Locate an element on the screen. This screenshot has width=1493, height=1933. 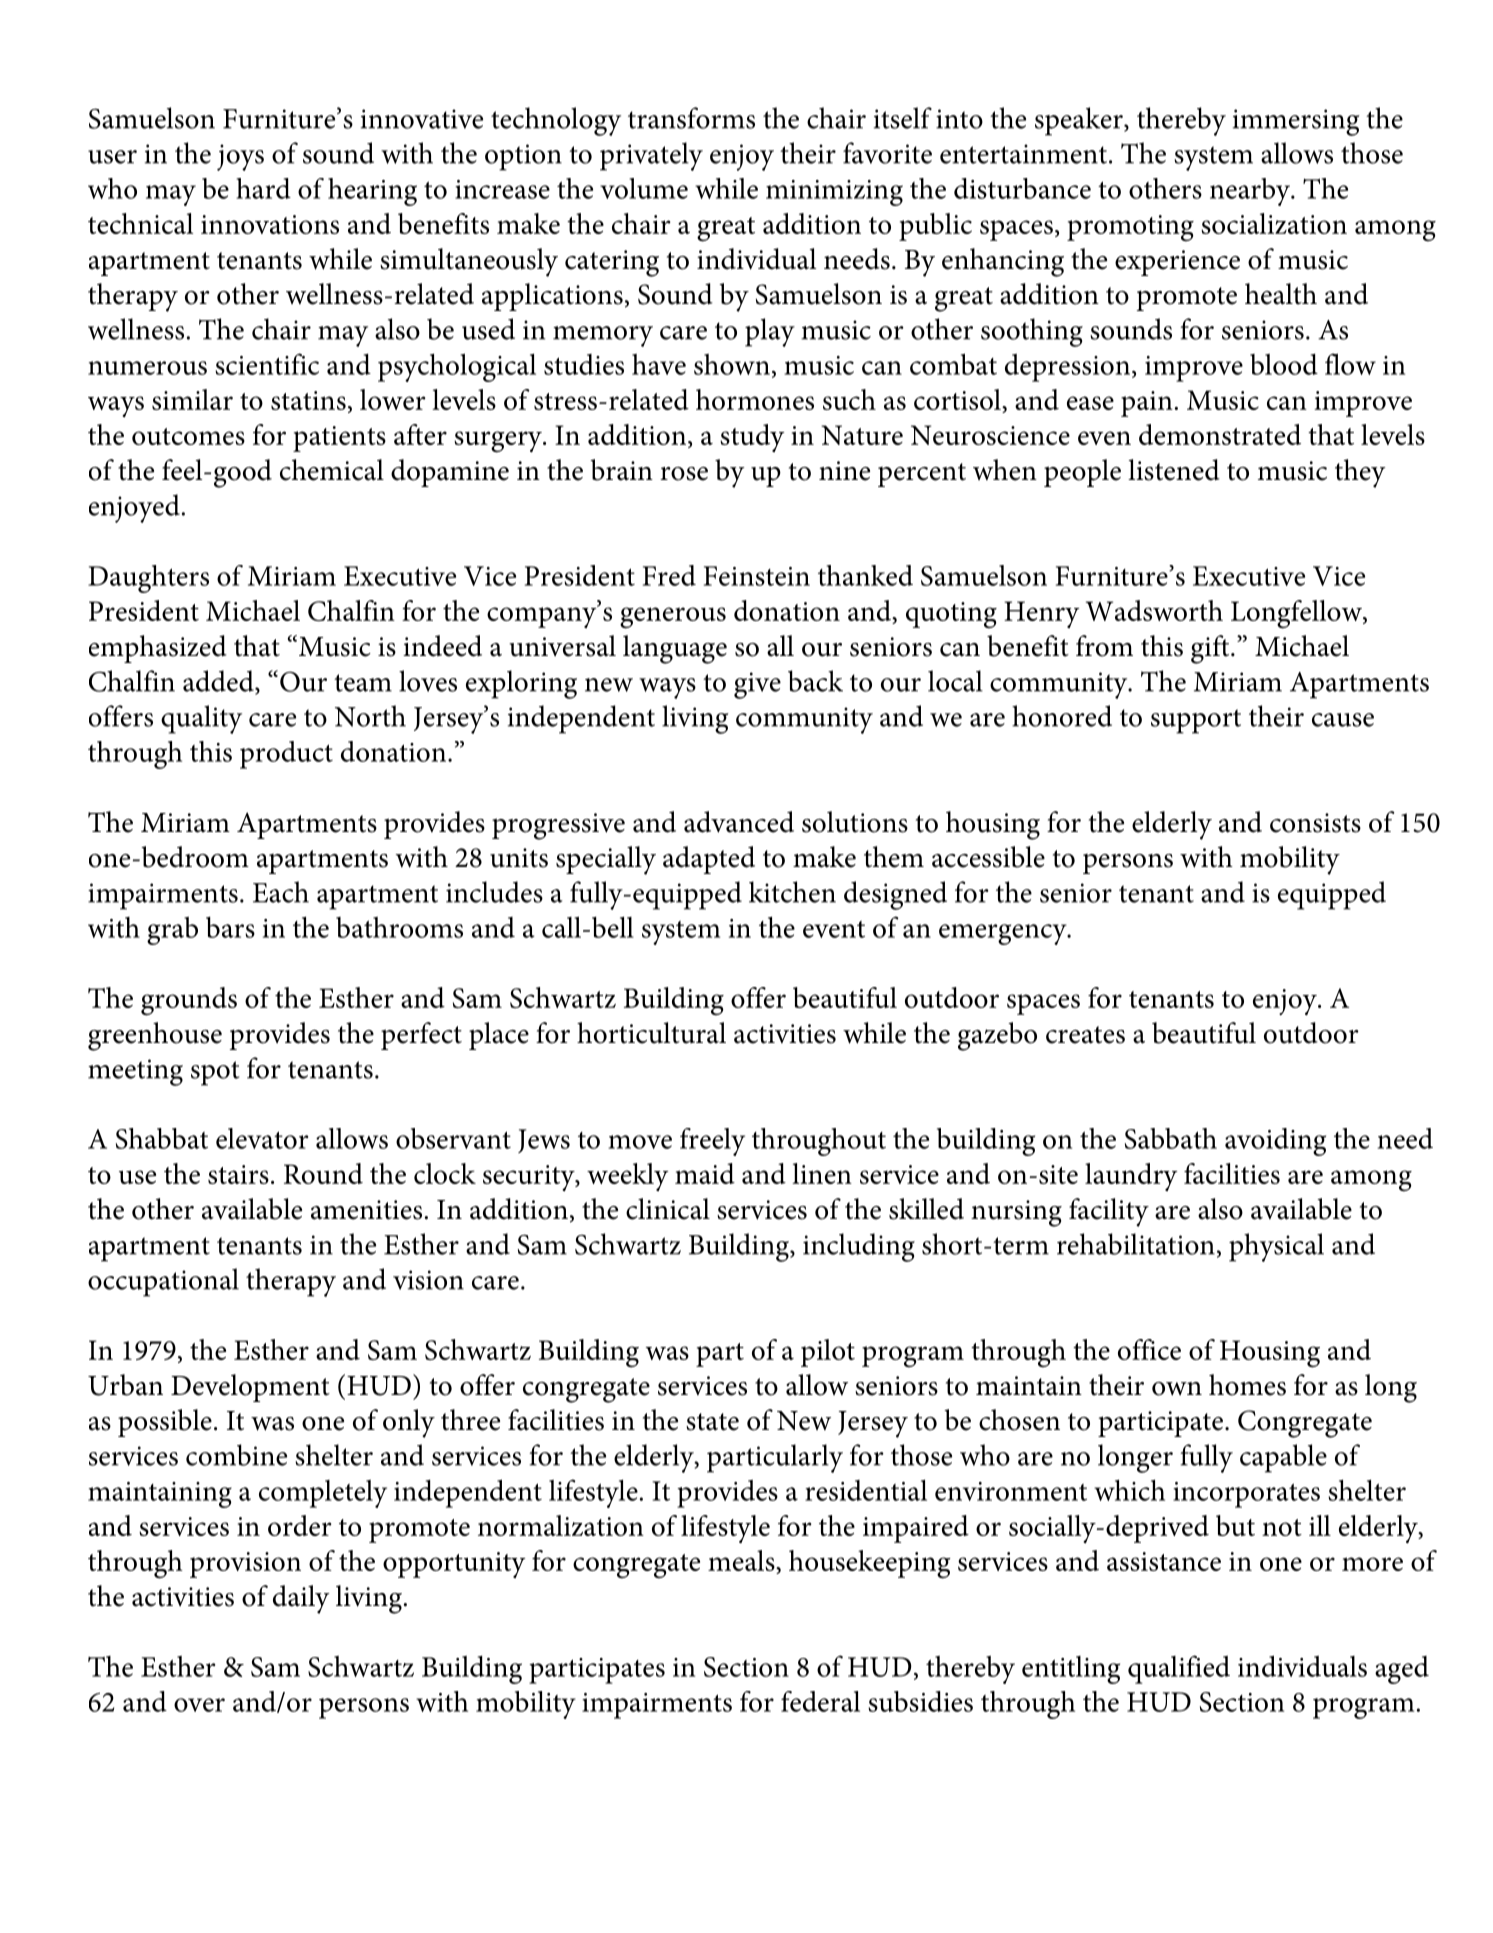
added is located at coordinates (219, 682).
